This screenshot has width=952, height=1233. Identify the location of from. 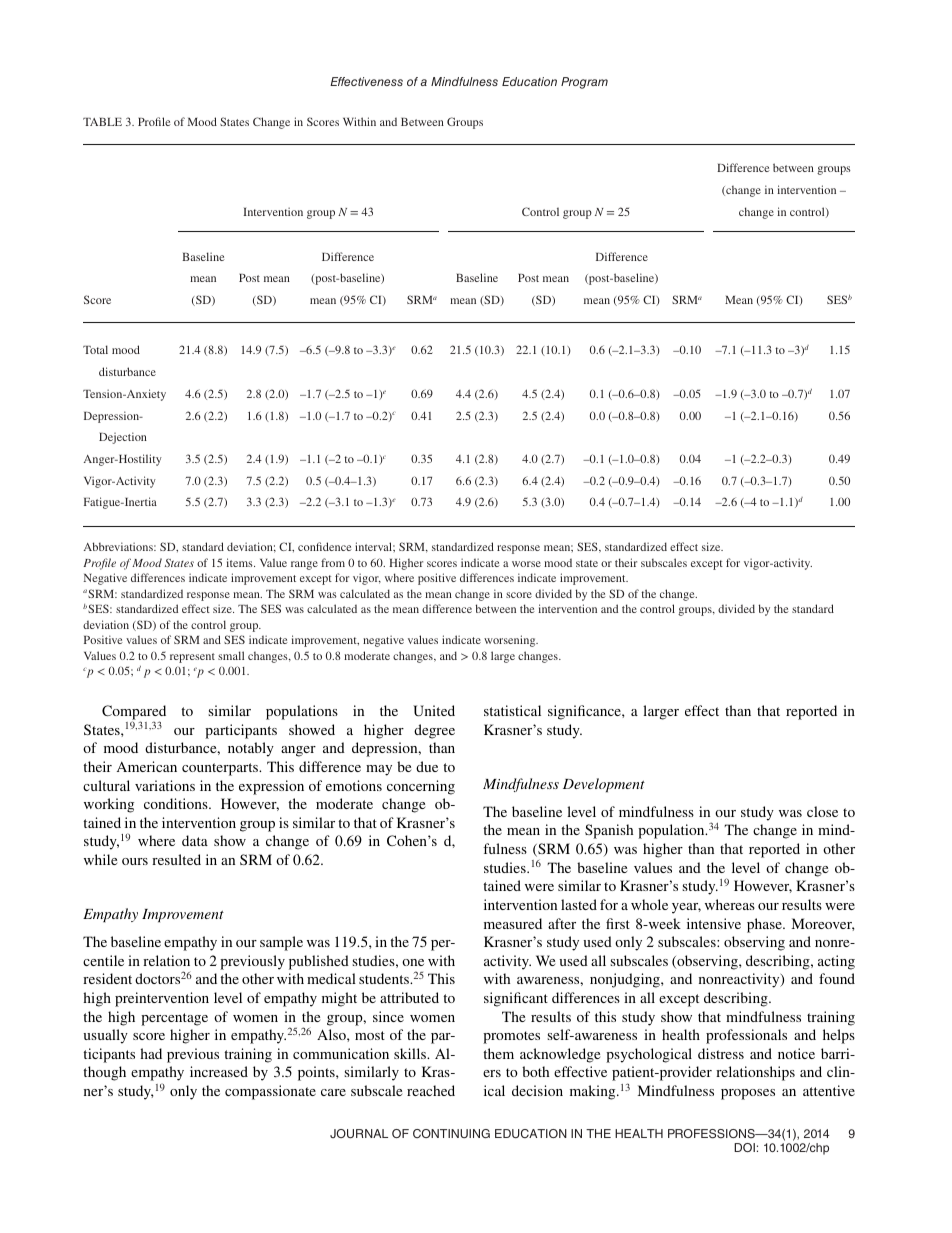
(333, 562).
